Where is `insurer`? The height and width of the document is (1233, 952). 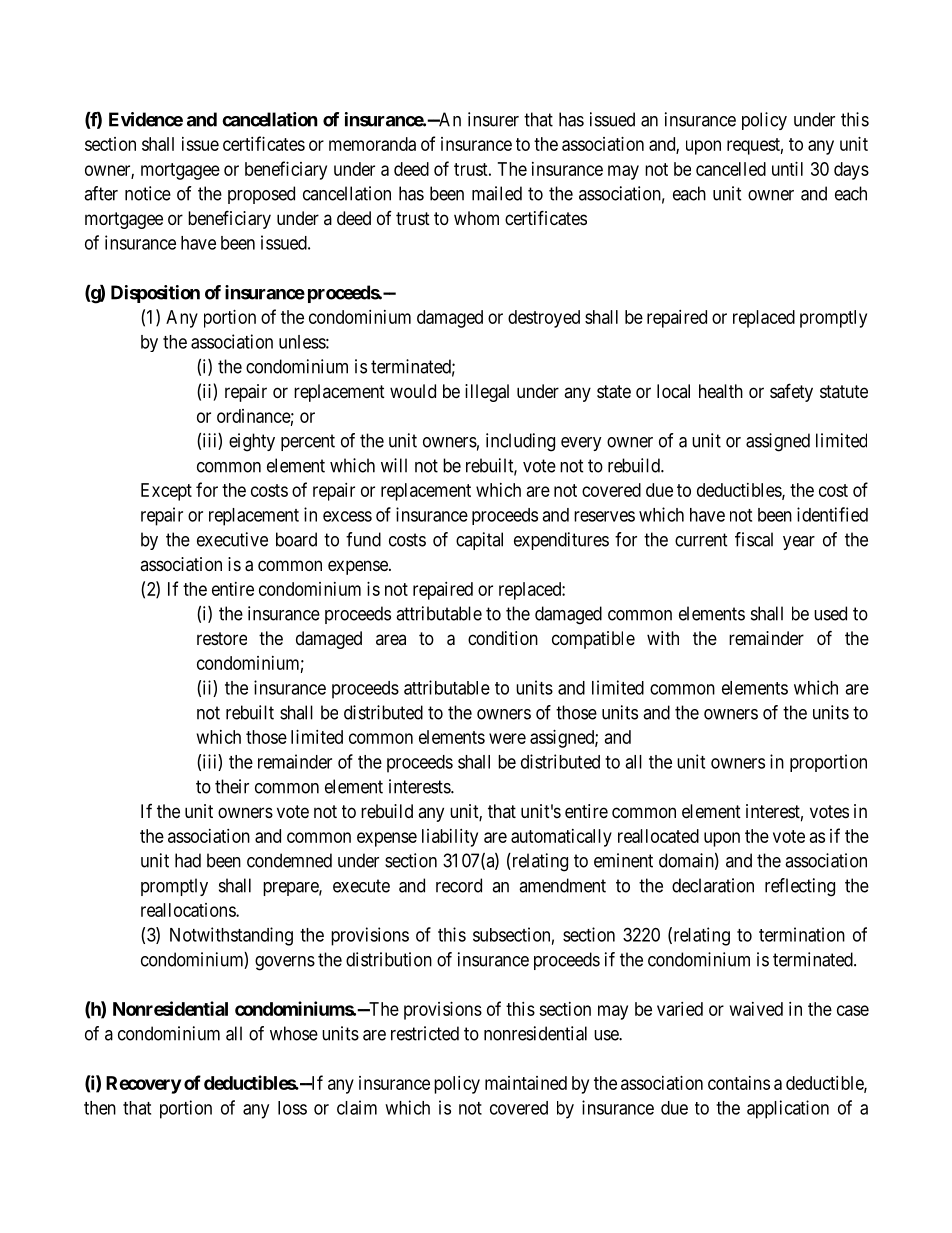 insurer is located at coordinates (493, 119).
